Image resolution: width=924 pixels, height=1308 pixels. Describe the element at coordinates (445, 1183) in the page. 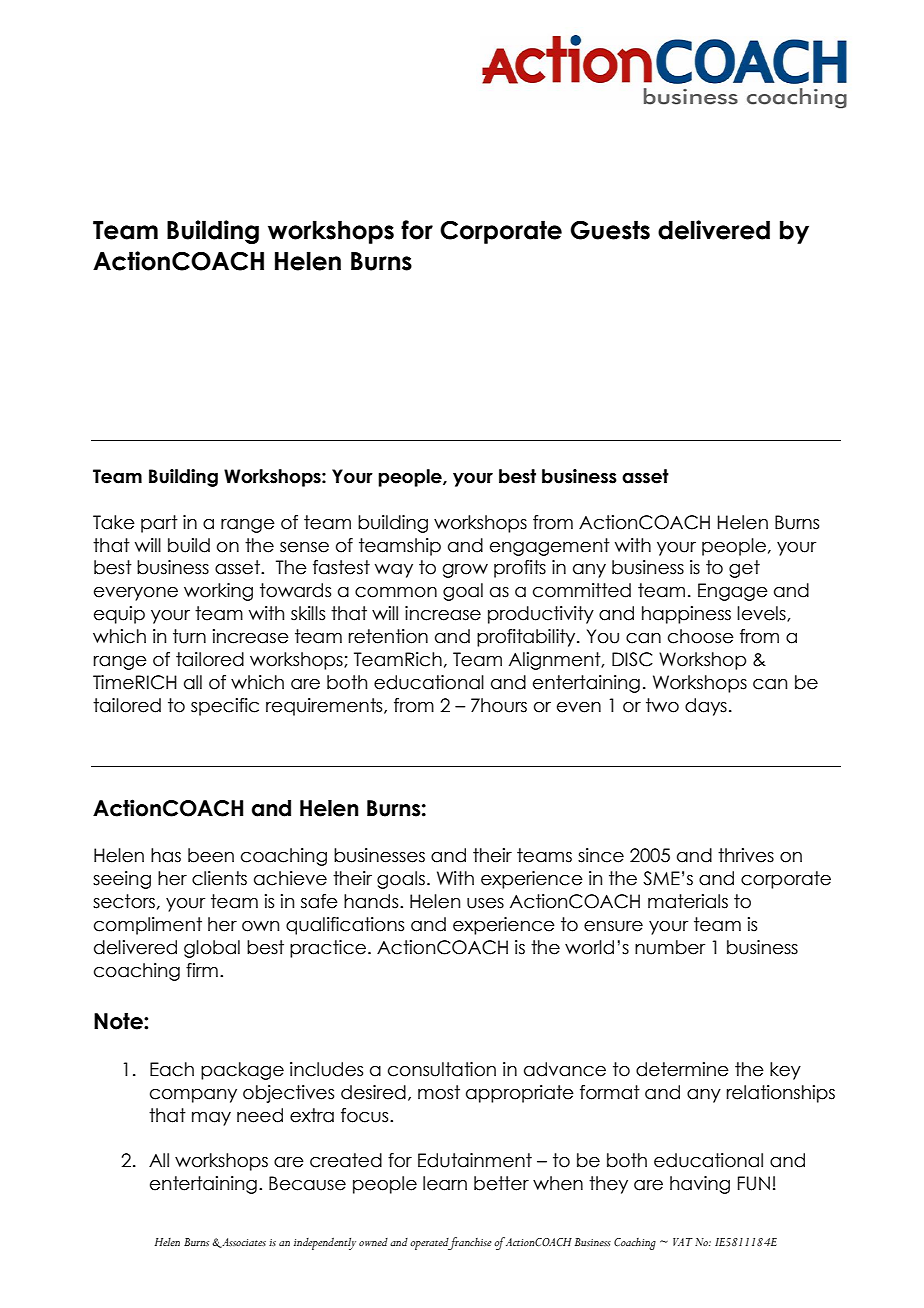

I see `learn` at that location.
